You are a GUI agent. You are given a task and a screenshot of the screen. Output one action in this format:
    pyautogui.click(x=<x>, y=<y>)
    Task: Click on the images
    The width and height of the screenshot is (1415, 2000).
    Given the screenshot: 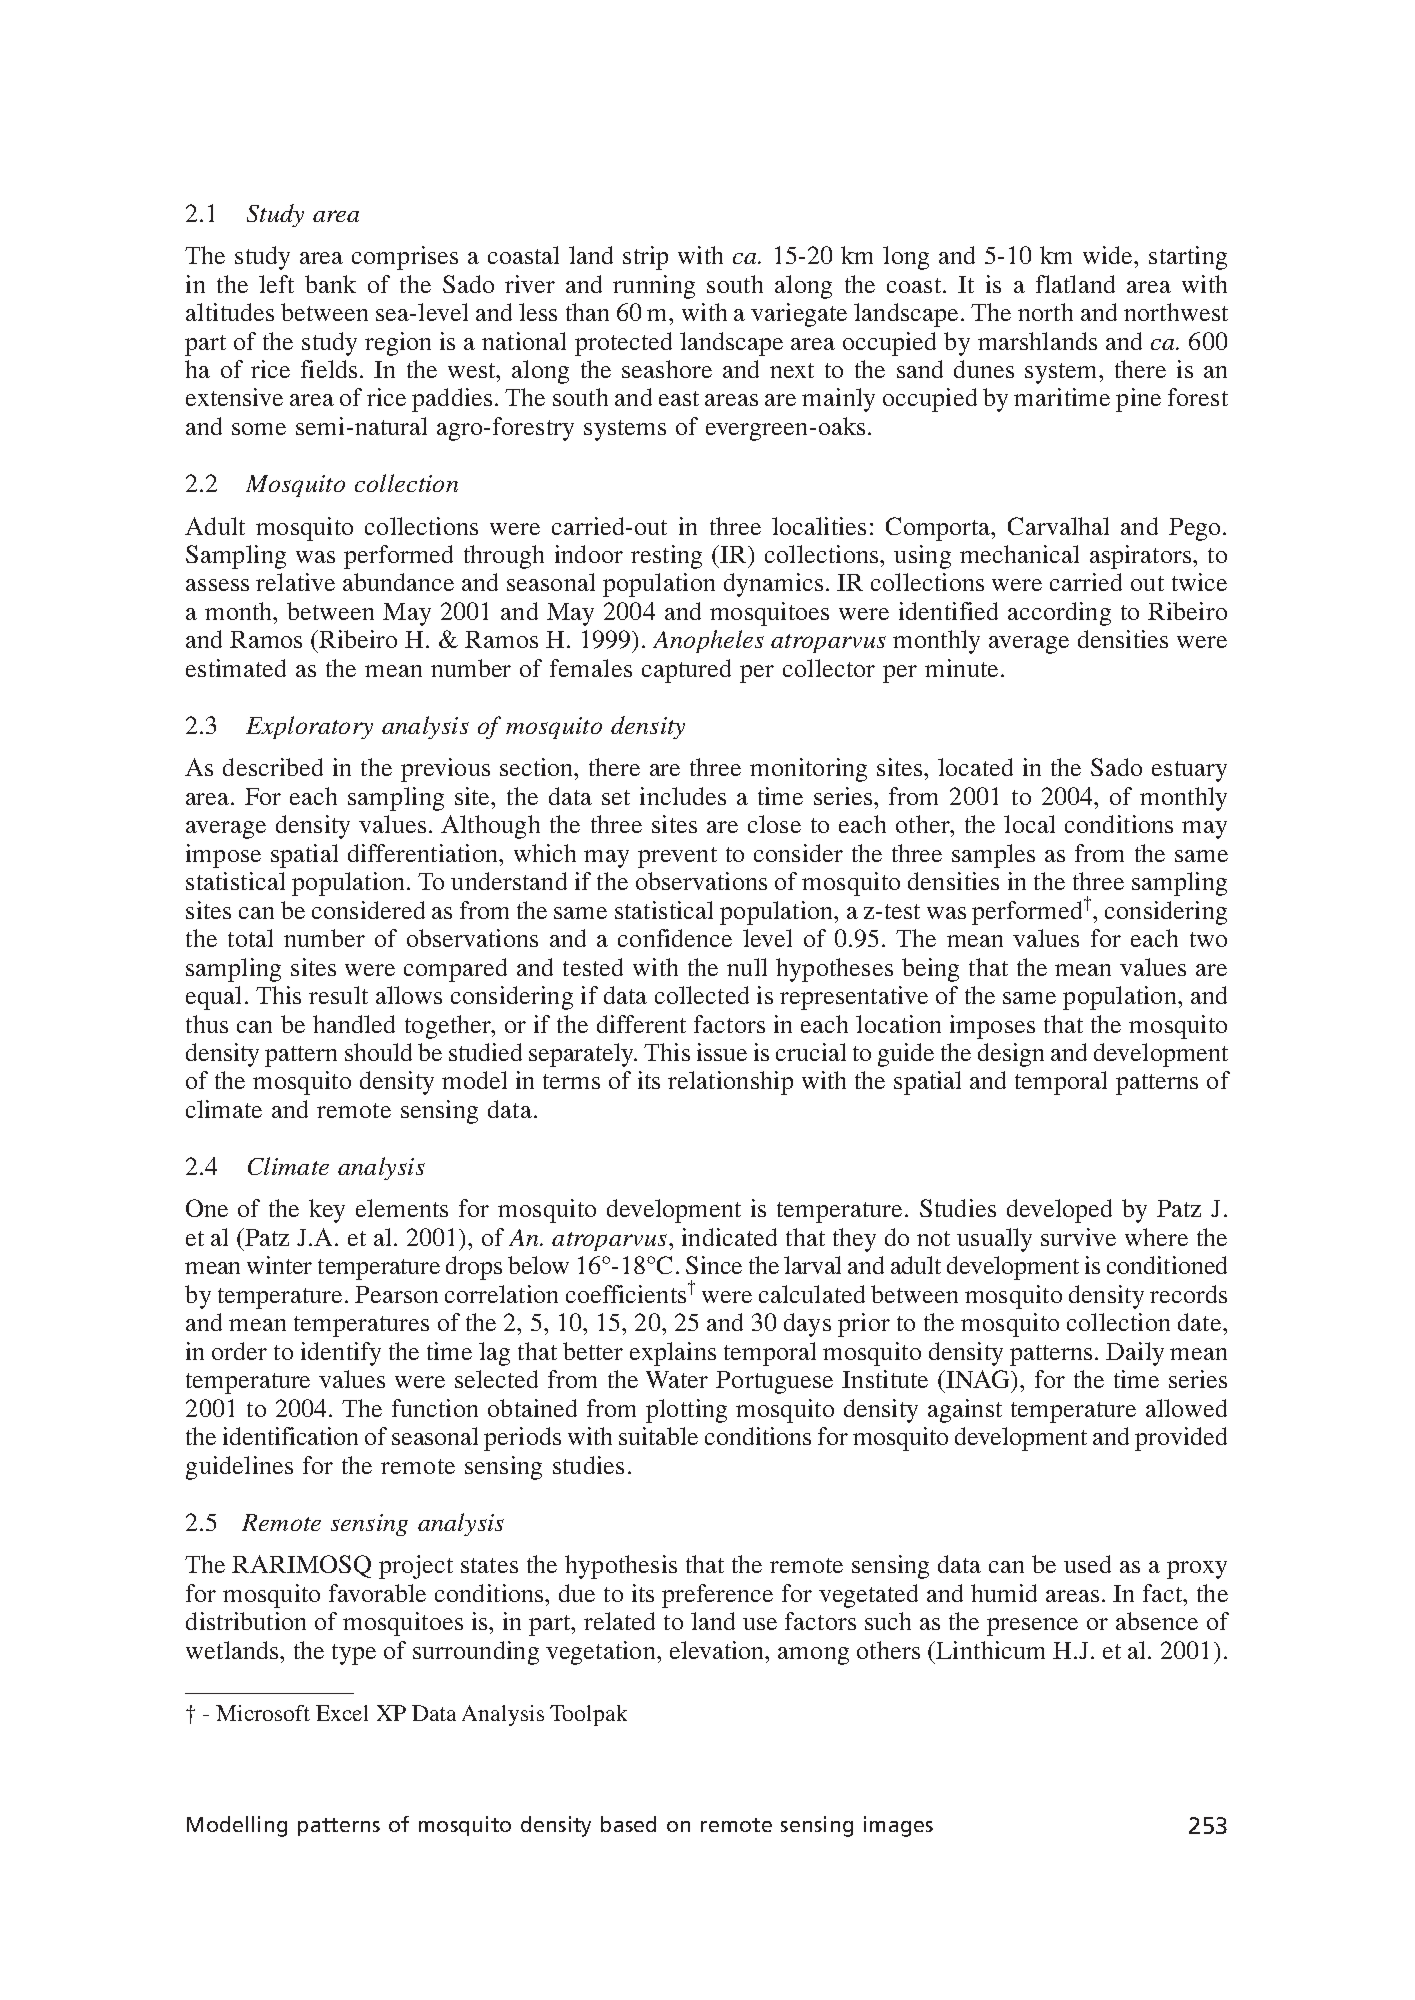 What is the action you would take?
    pyautogui.click(x=898, y=1826)
